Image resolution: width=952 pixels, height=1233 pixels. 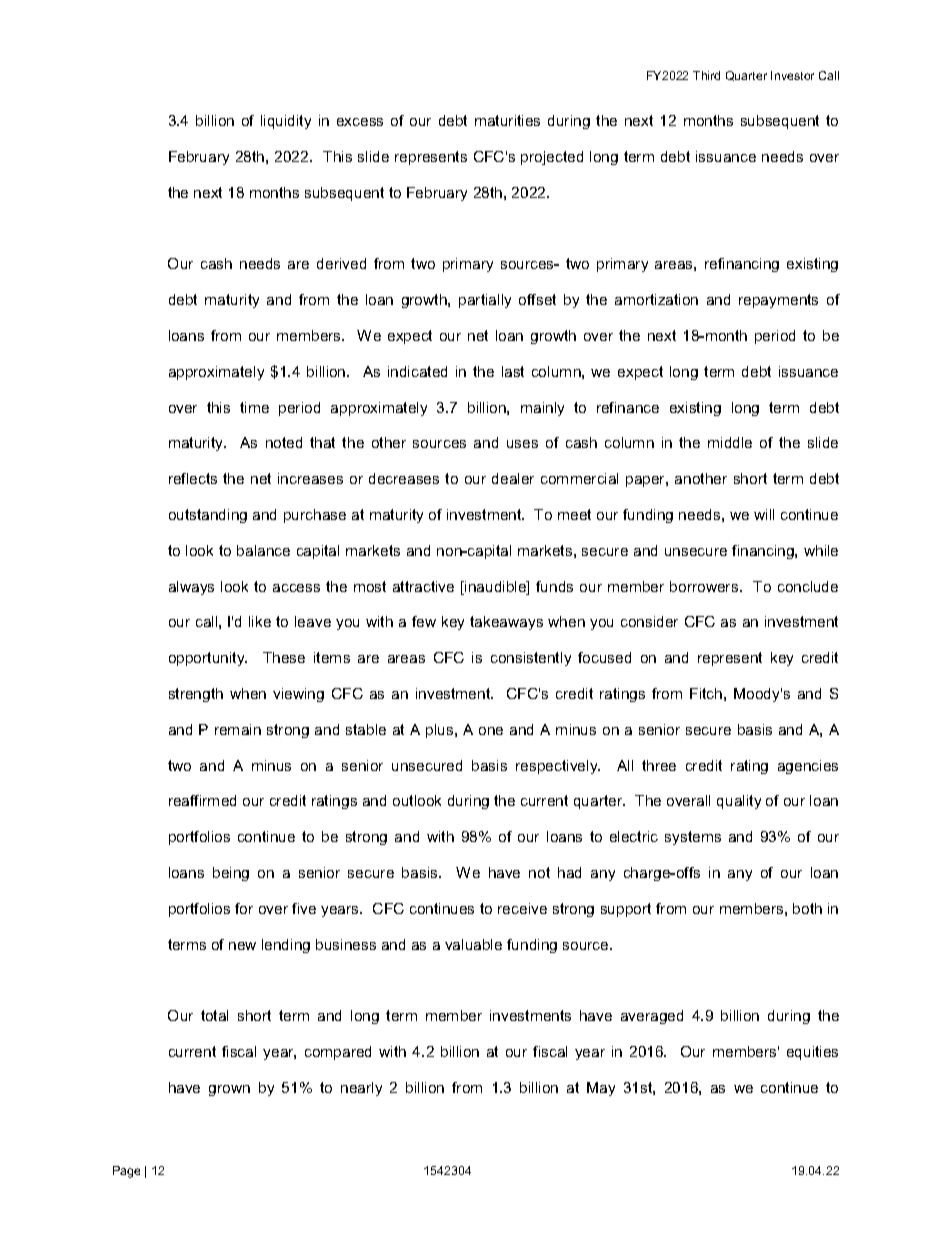 I want to click on projected, so click(x=552, y=158).
